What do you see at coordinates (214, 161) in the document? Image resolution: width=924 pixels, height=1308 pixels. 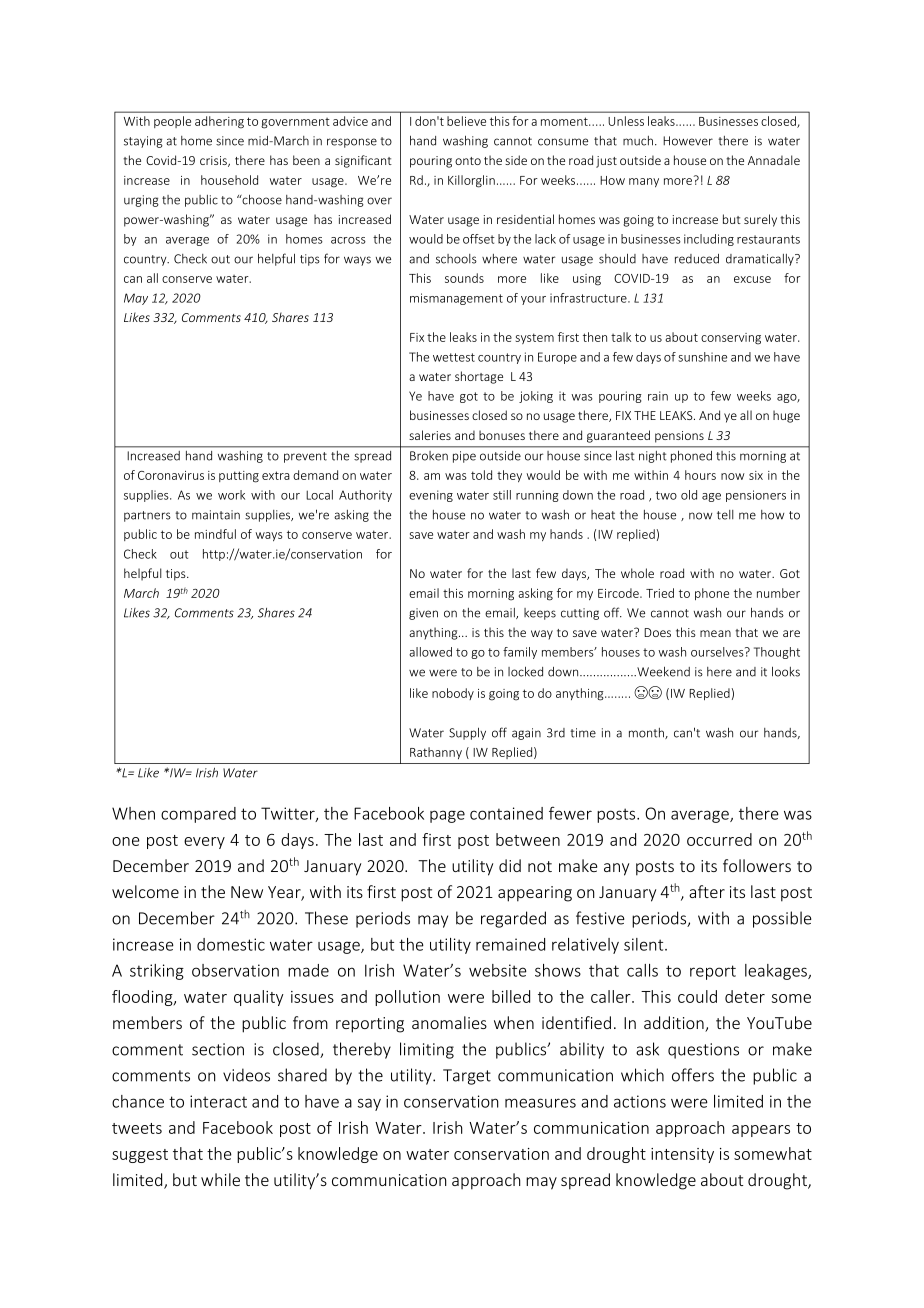 I see `crisis` at bounding box center [214, 161].
